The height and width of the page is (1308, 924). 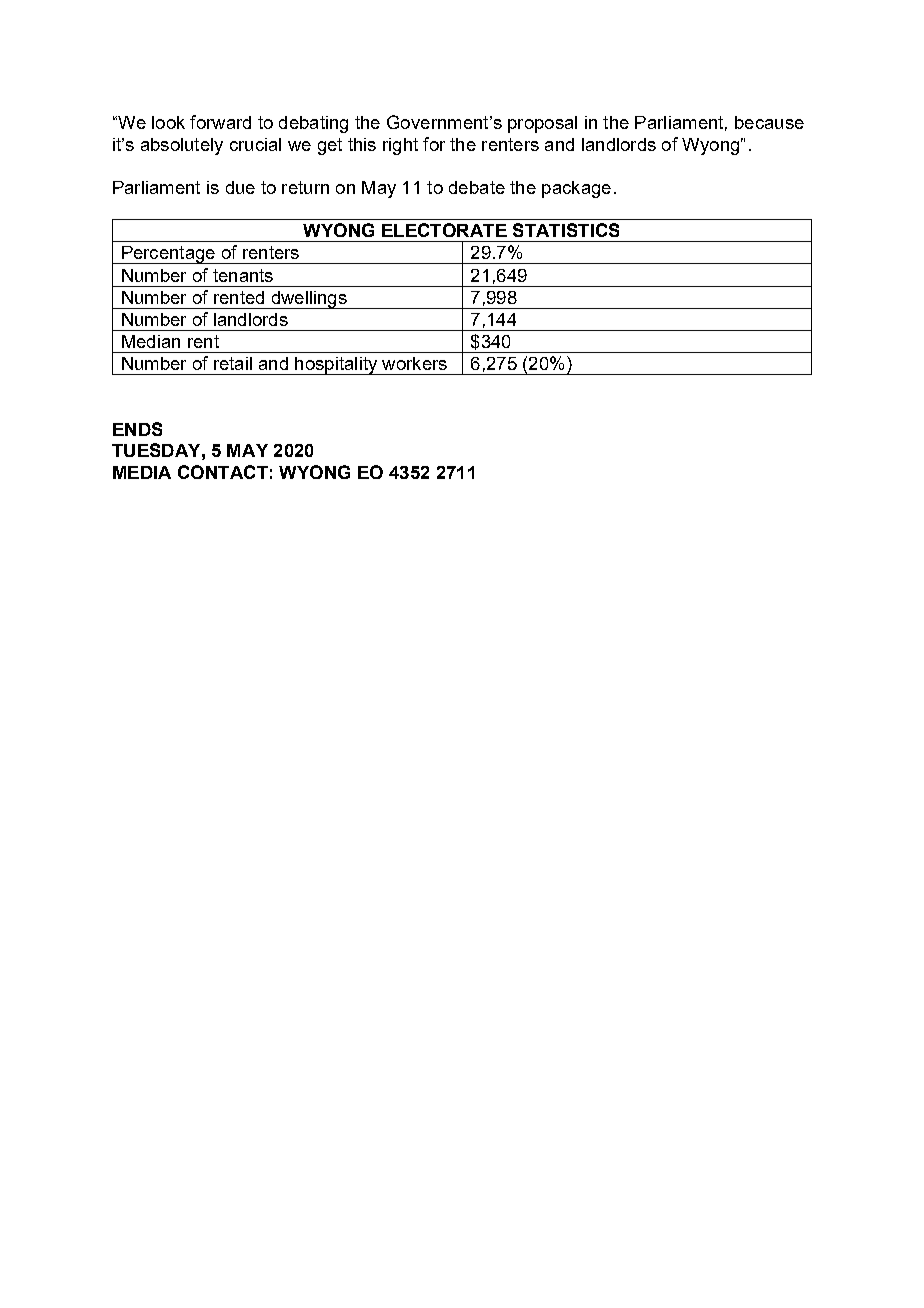 What do you see at coordinates (400, 146) in the page?
I see `right` at bounding box center [400, 146].
